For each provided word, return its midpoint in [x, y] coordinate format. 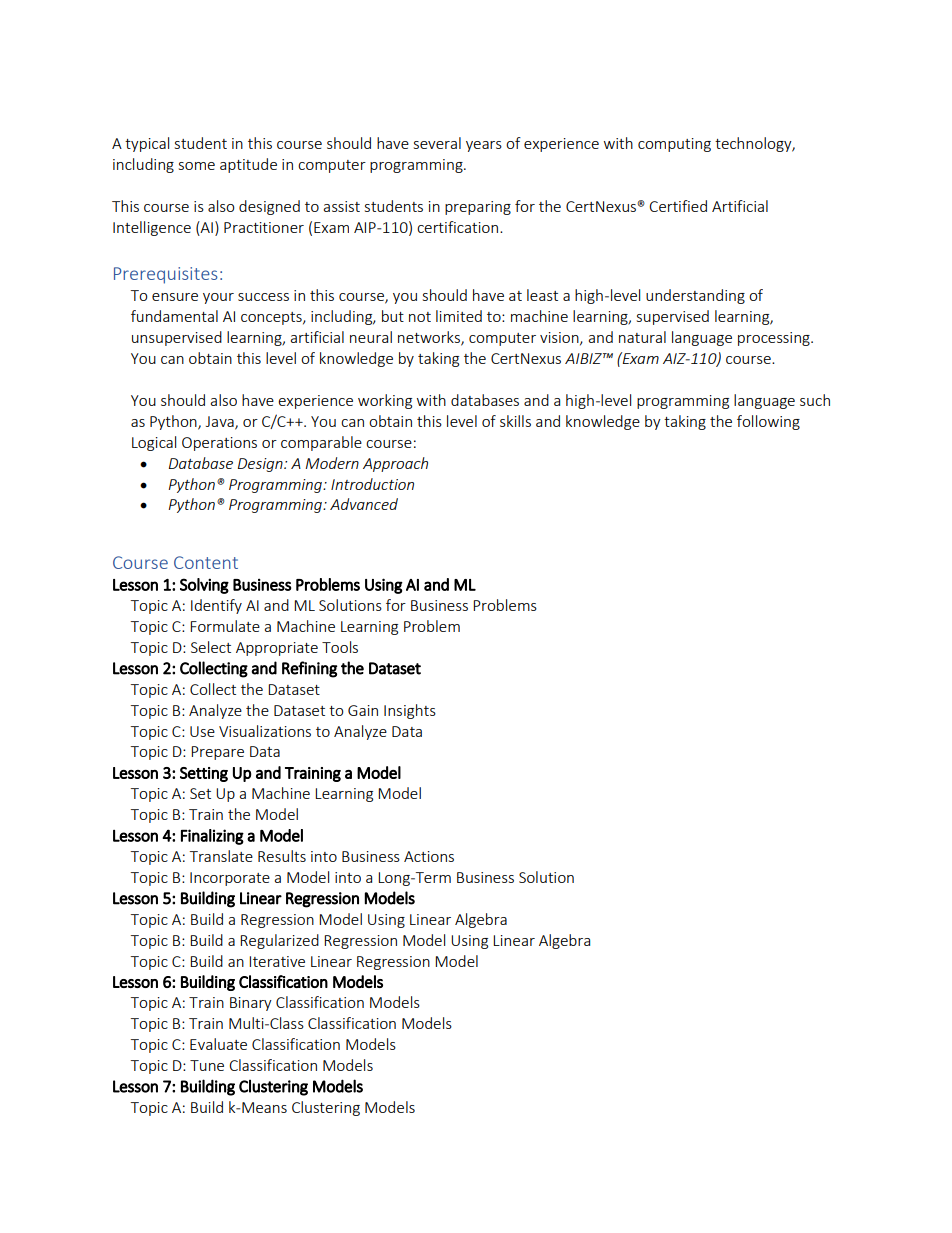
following [768, 422]
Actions [429, 856]
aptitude [248, 165]
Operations [219, 444]
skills [515, 421]
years [484, 146]
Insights [410, 711]
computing [674, 145]
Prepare [217, 753]
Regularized [279, 941]
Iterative [277, 961]
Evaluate [218, 1044]
